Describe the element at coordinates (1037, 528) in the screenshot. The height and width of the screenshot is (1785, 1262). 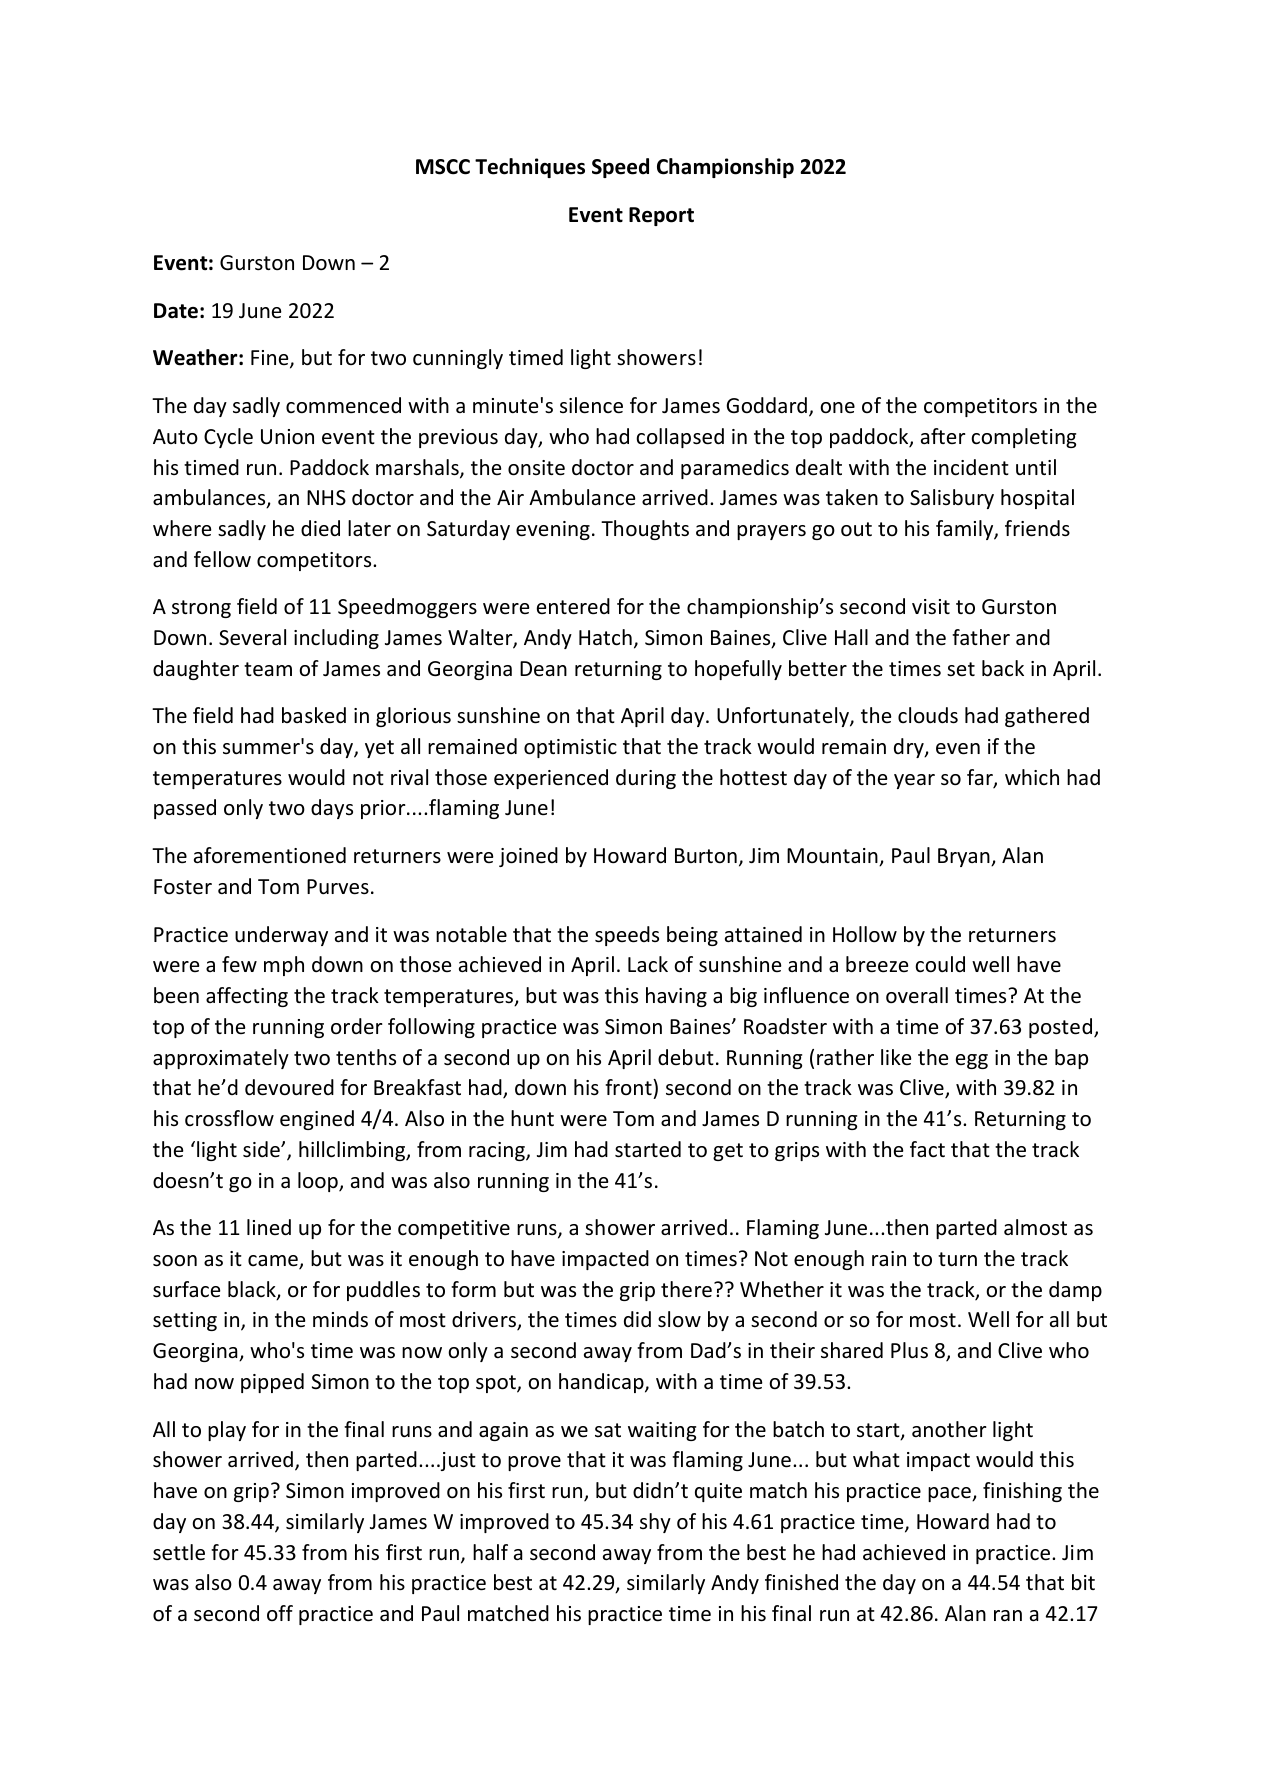
I see `friends` at that location.
